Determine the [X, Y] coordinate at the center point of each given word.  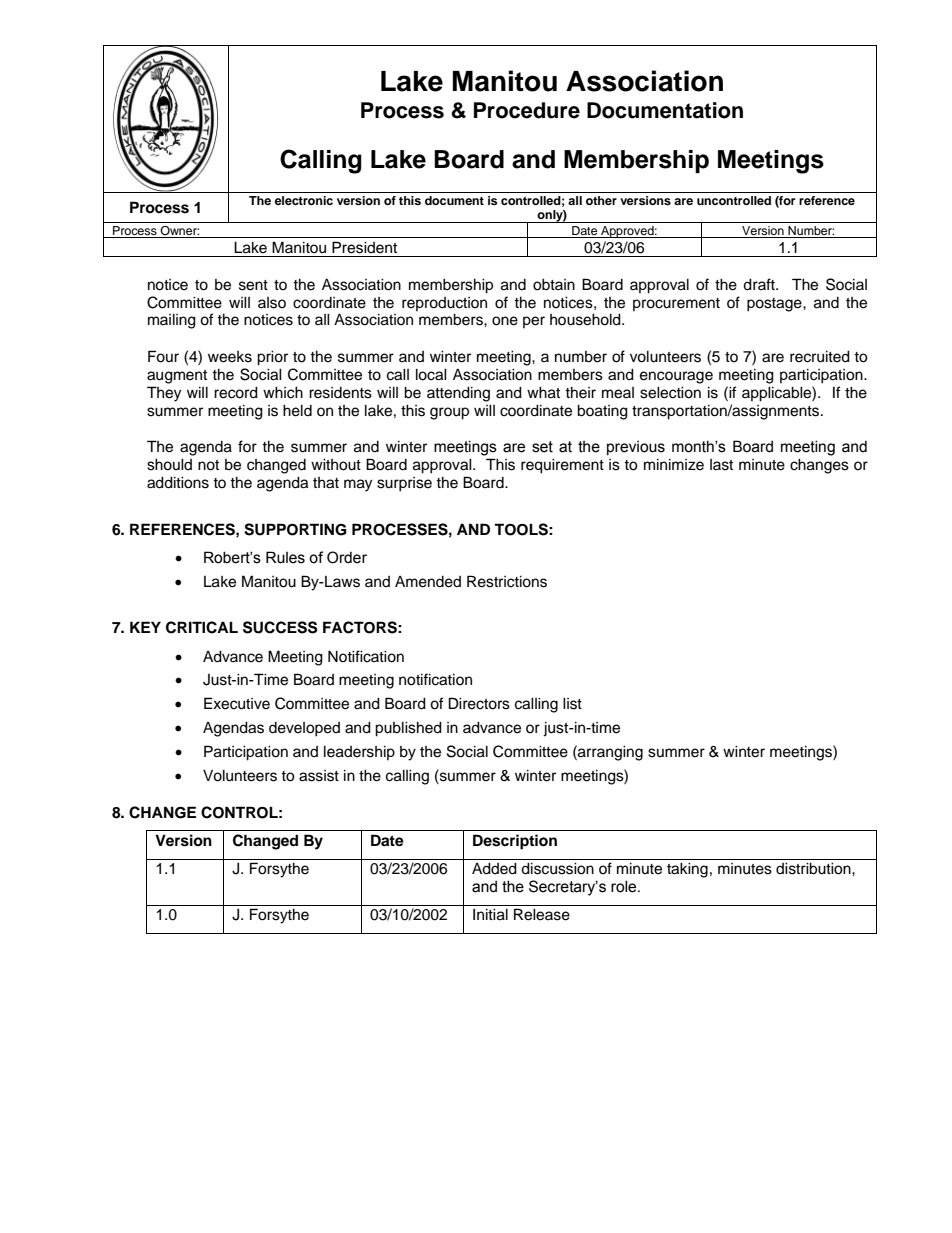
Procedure [527, 110]
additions [178, 483]
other [601, 200]
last [721, 465]
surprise [404, 484]
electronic [304, 200]
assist [319, 776]
